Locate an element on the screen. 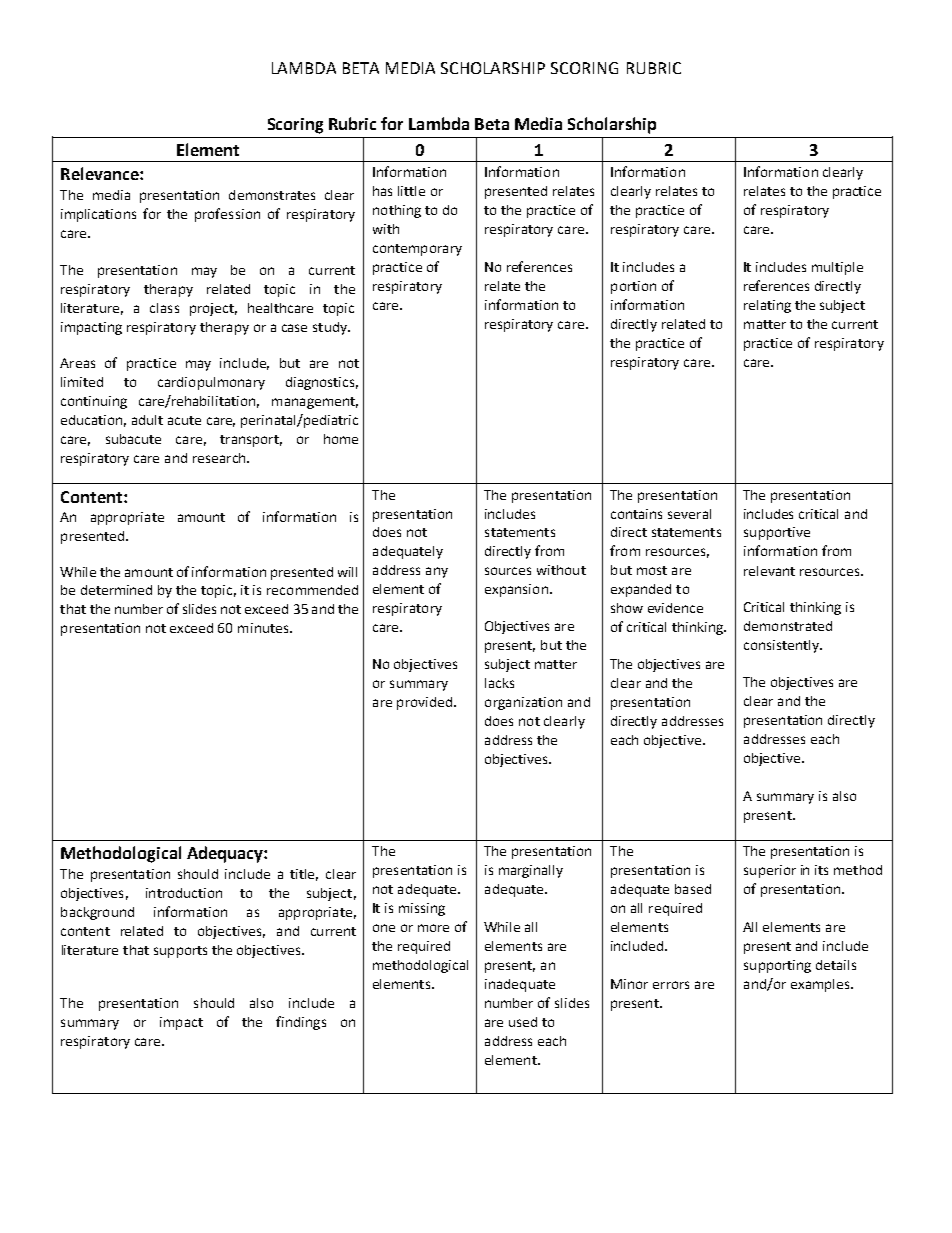 Image resolution: width=952 pixels, height=1233 pixels. little is located at coordinates (411, 191).
